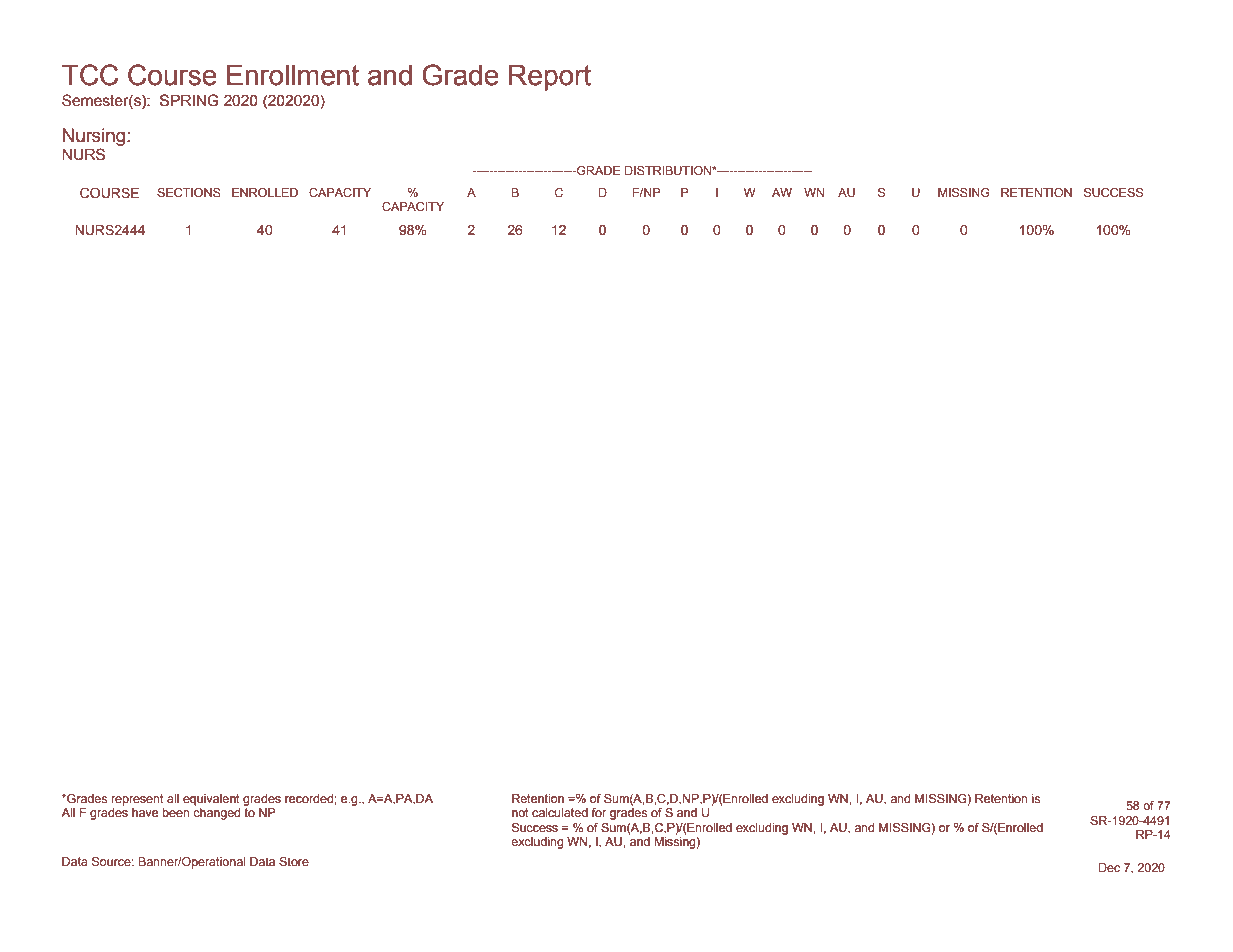  What do you see at coordinates (216, 814) in the screenshot?
I see `changed` at bounding box center [216, 814].
